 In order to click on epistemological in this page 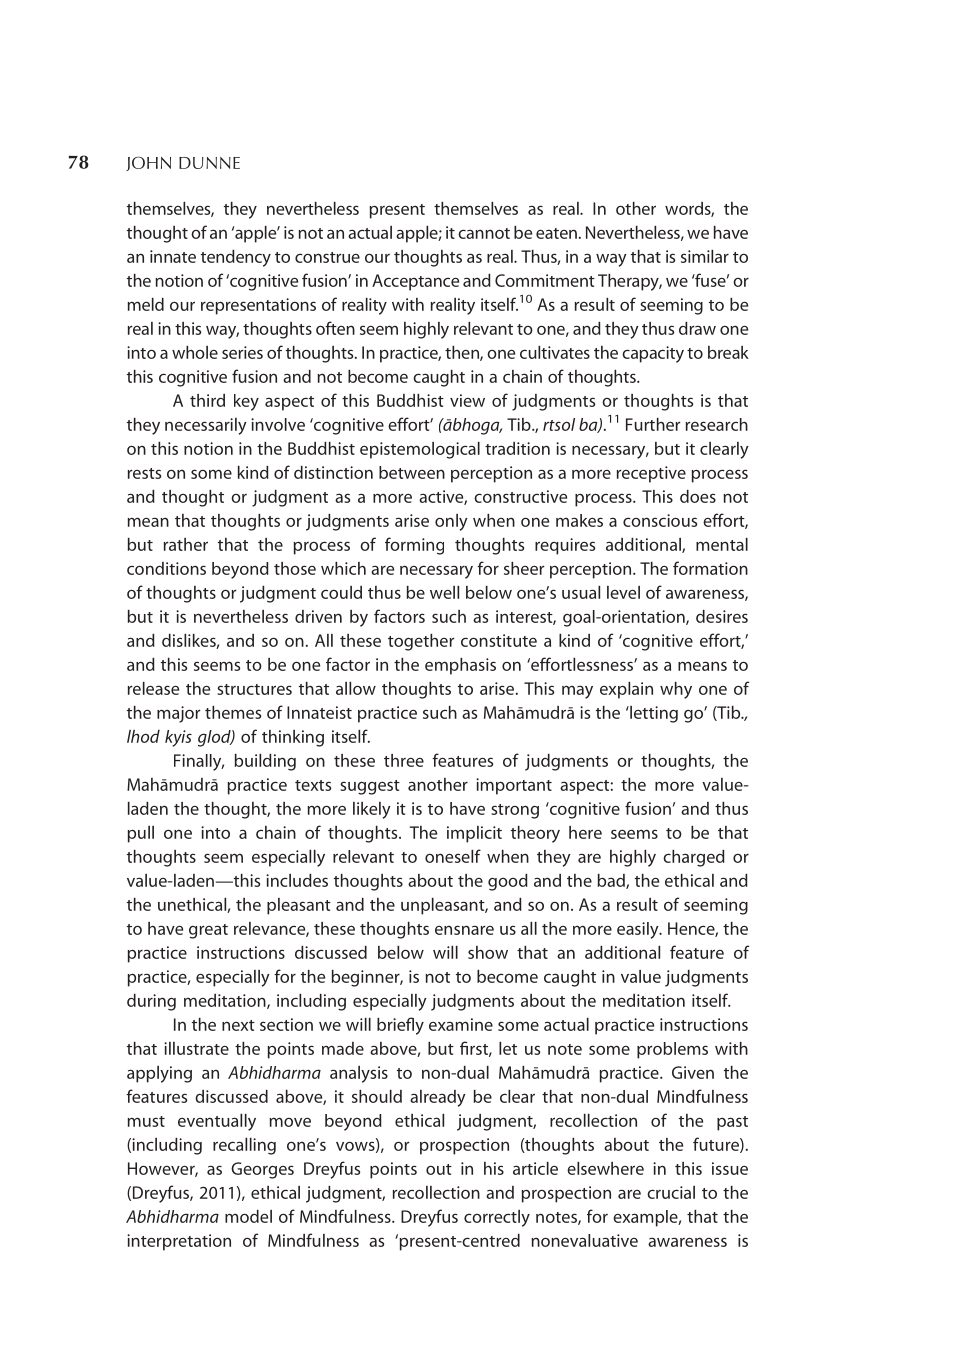, I will do `click(420, 450)`.
